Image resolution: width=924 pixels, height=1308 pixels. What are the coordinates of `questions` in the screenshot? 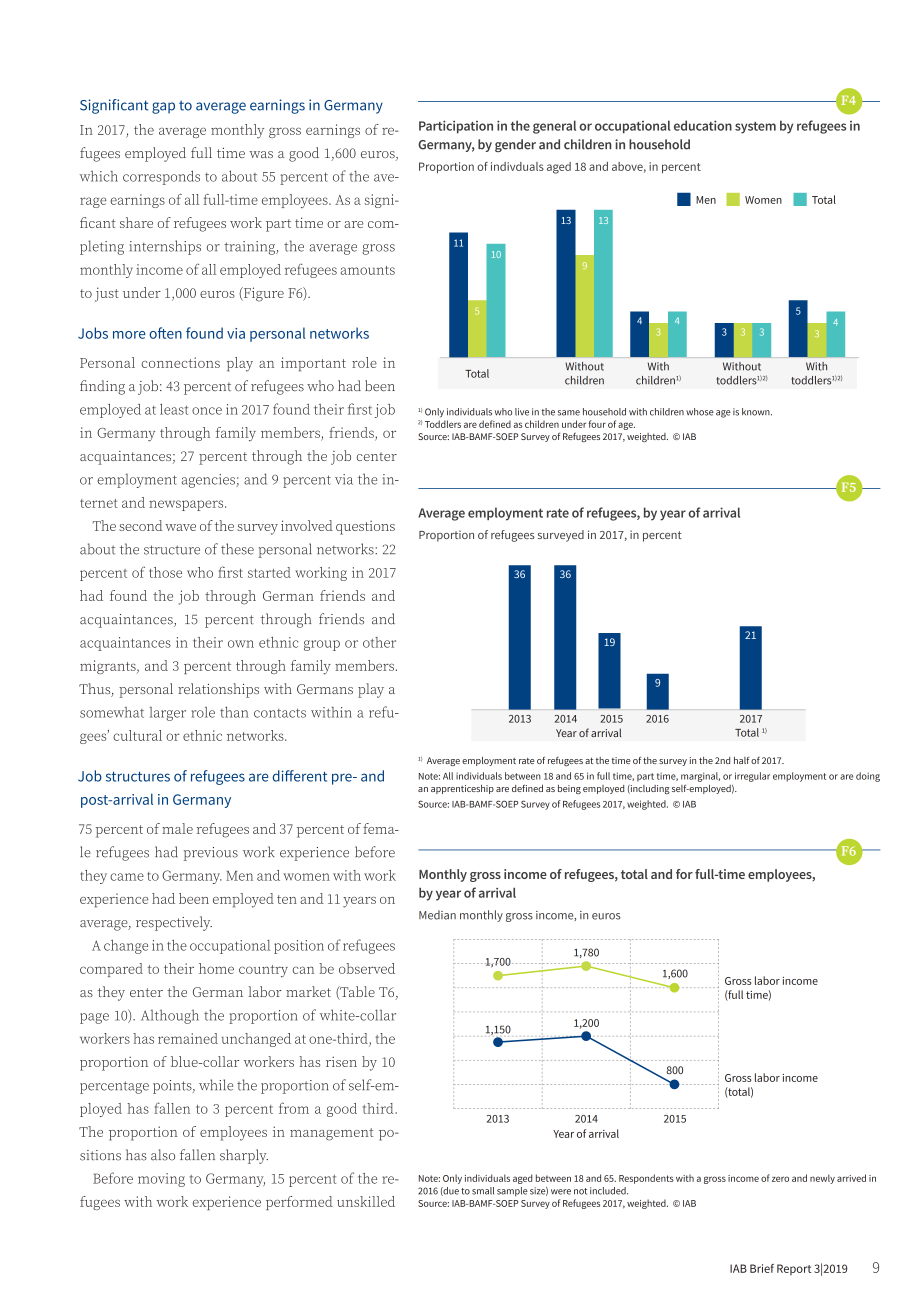 It's located at (365, 528).
